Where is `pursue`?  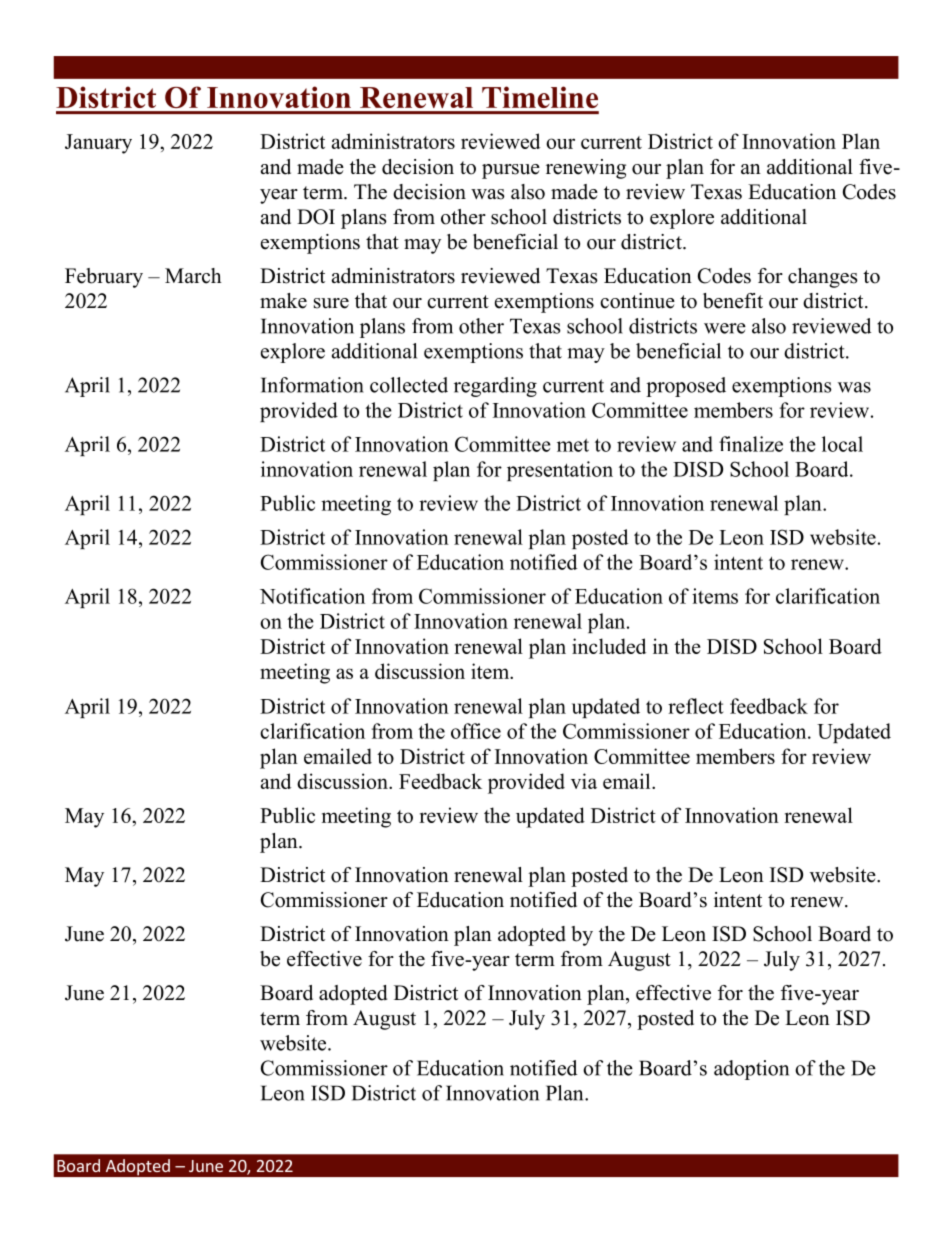 pursue is located at coordinates (511, 171).
